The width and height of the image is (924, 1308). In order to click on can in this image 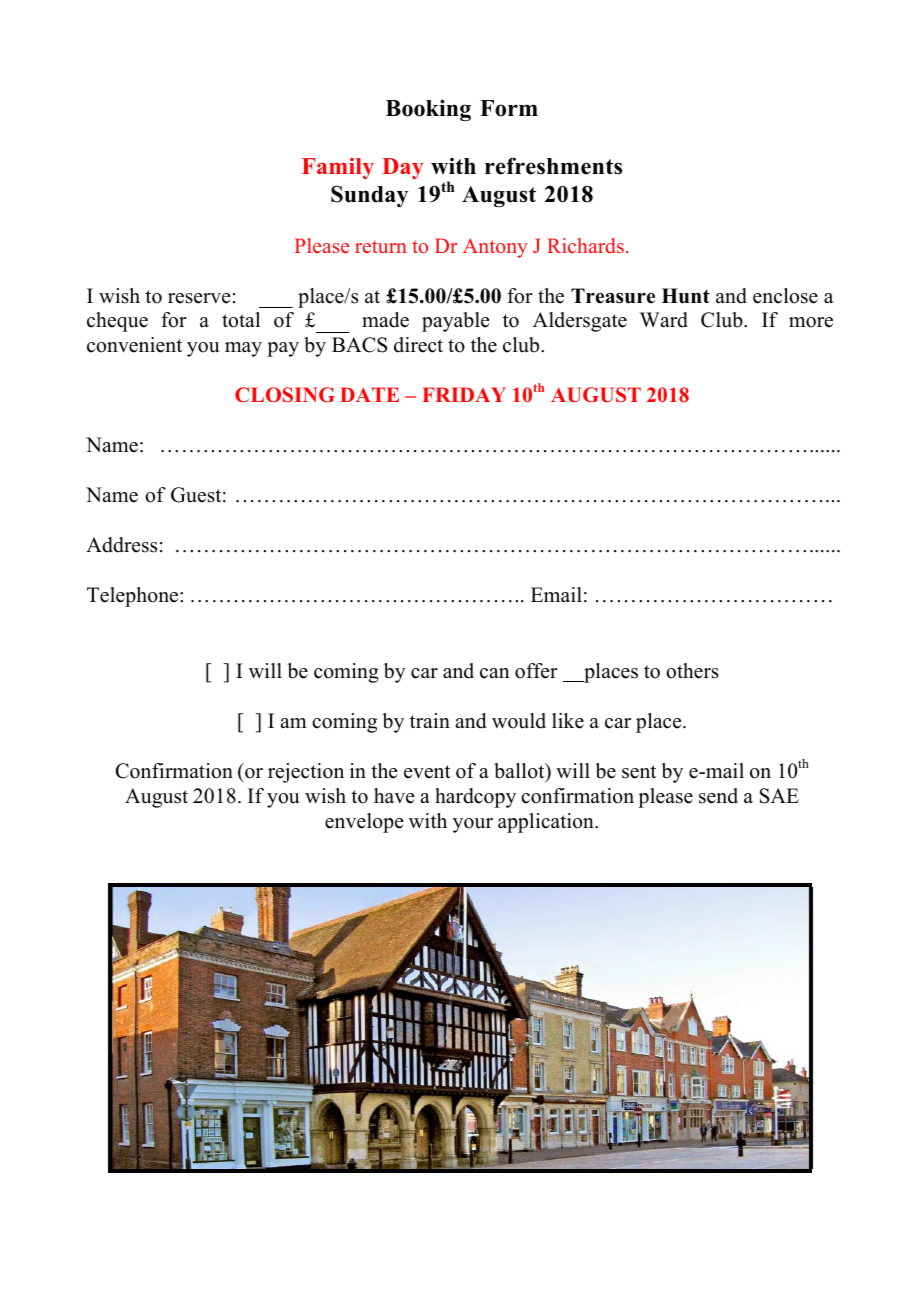, I will do `click(495, 673)`.
